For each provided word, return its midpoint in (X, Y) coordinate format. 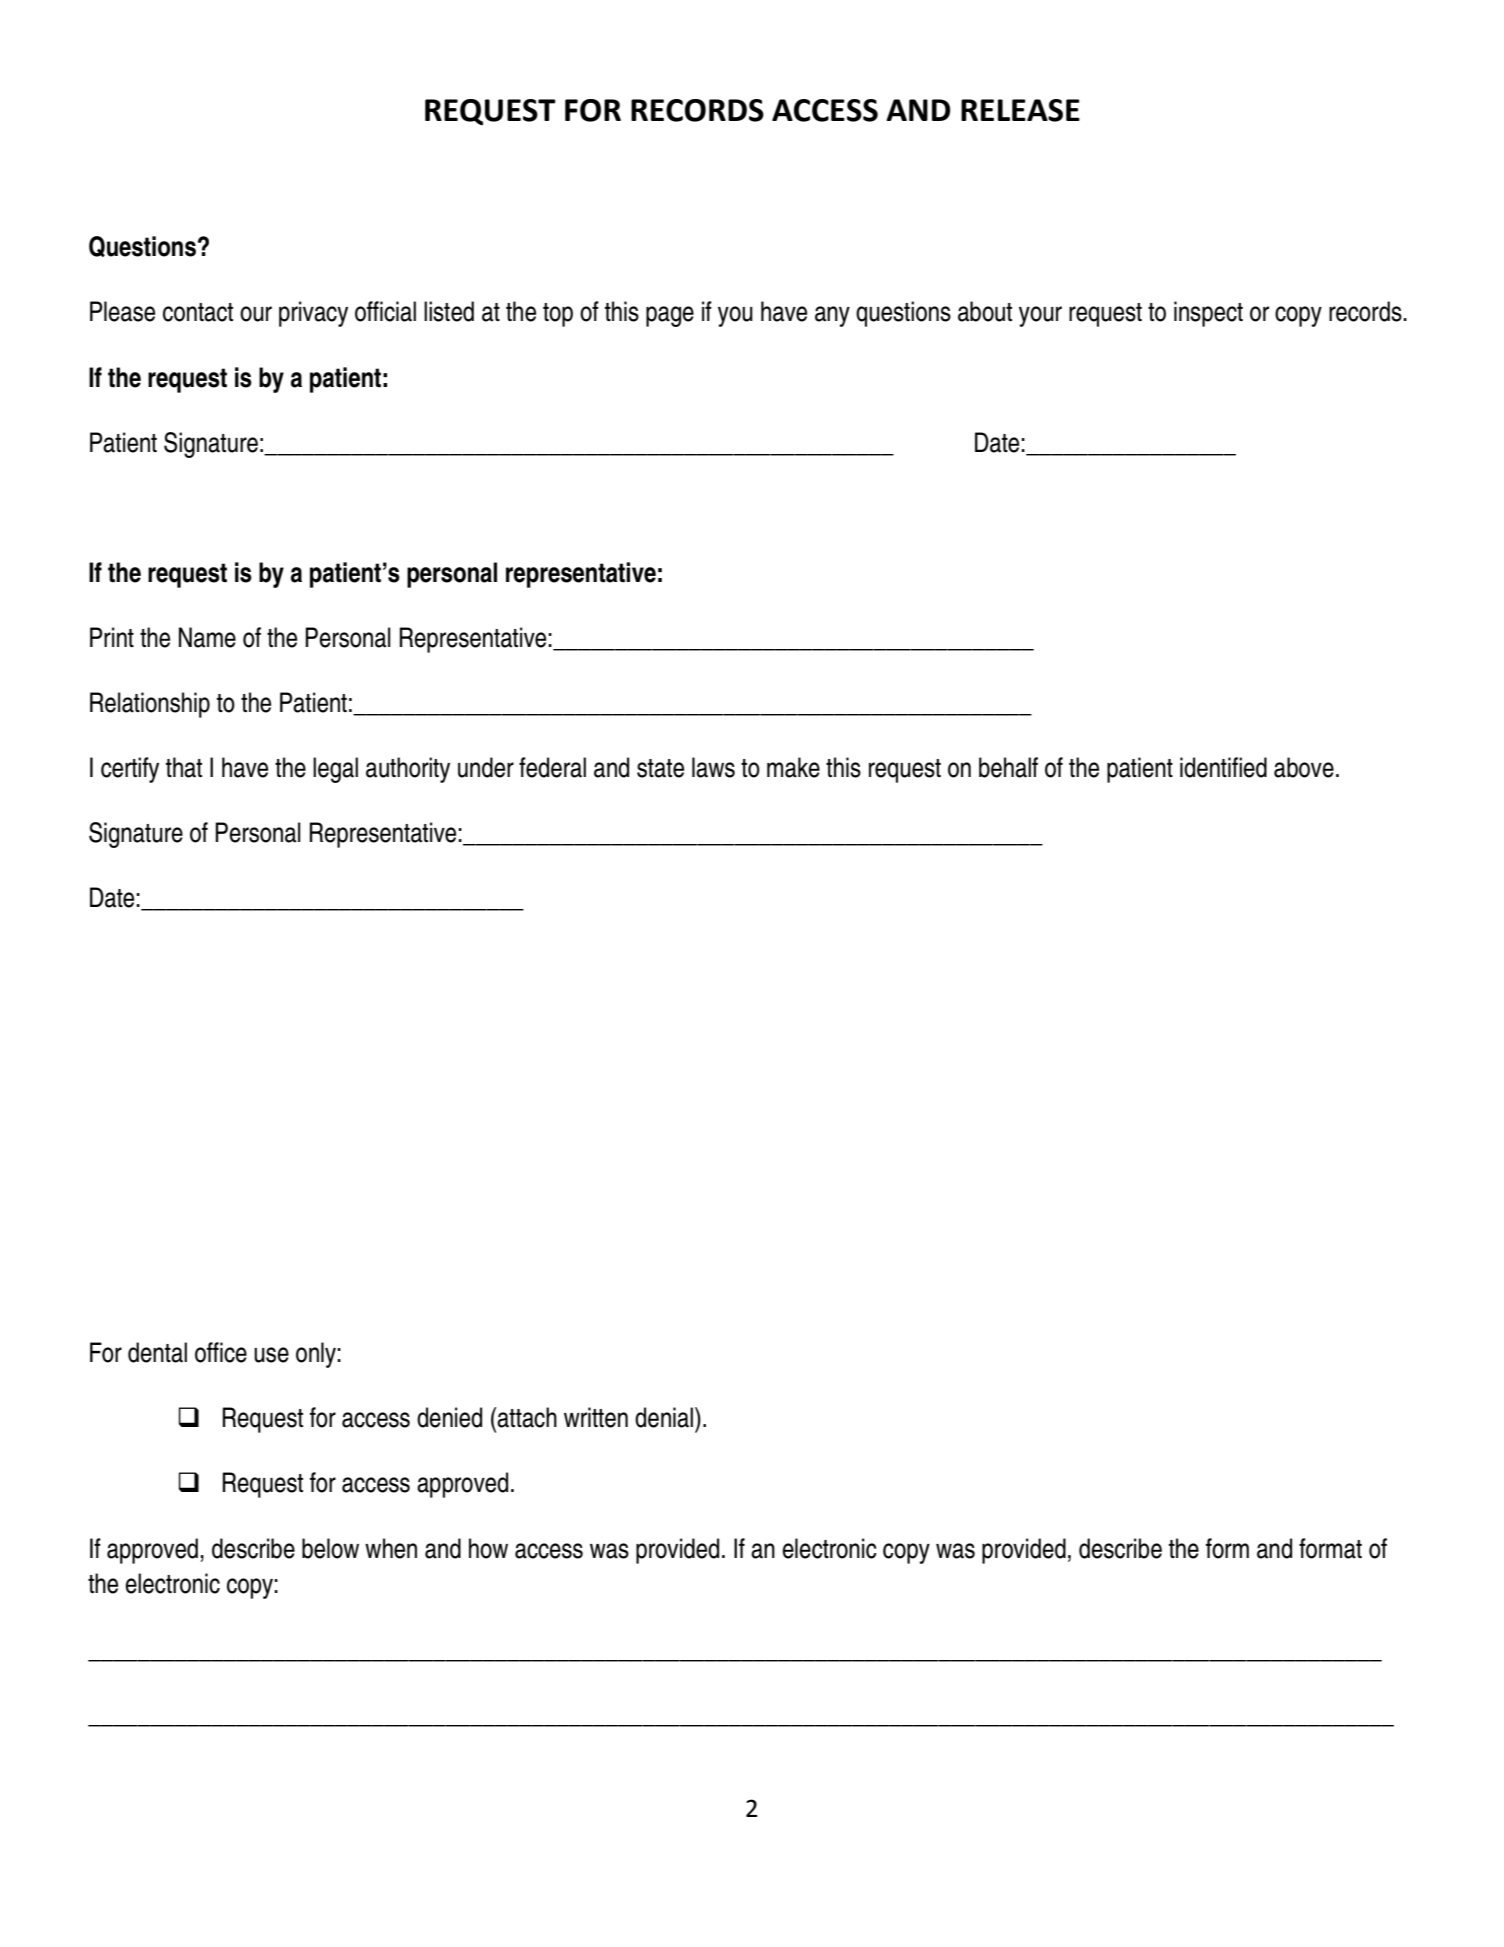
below (330, 1548)
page (670, 316)
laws (713, 767)
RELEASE (1020, 110)
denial (664, 1417)
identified (1223, 767)
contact (198, 312)
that (184, 767)
